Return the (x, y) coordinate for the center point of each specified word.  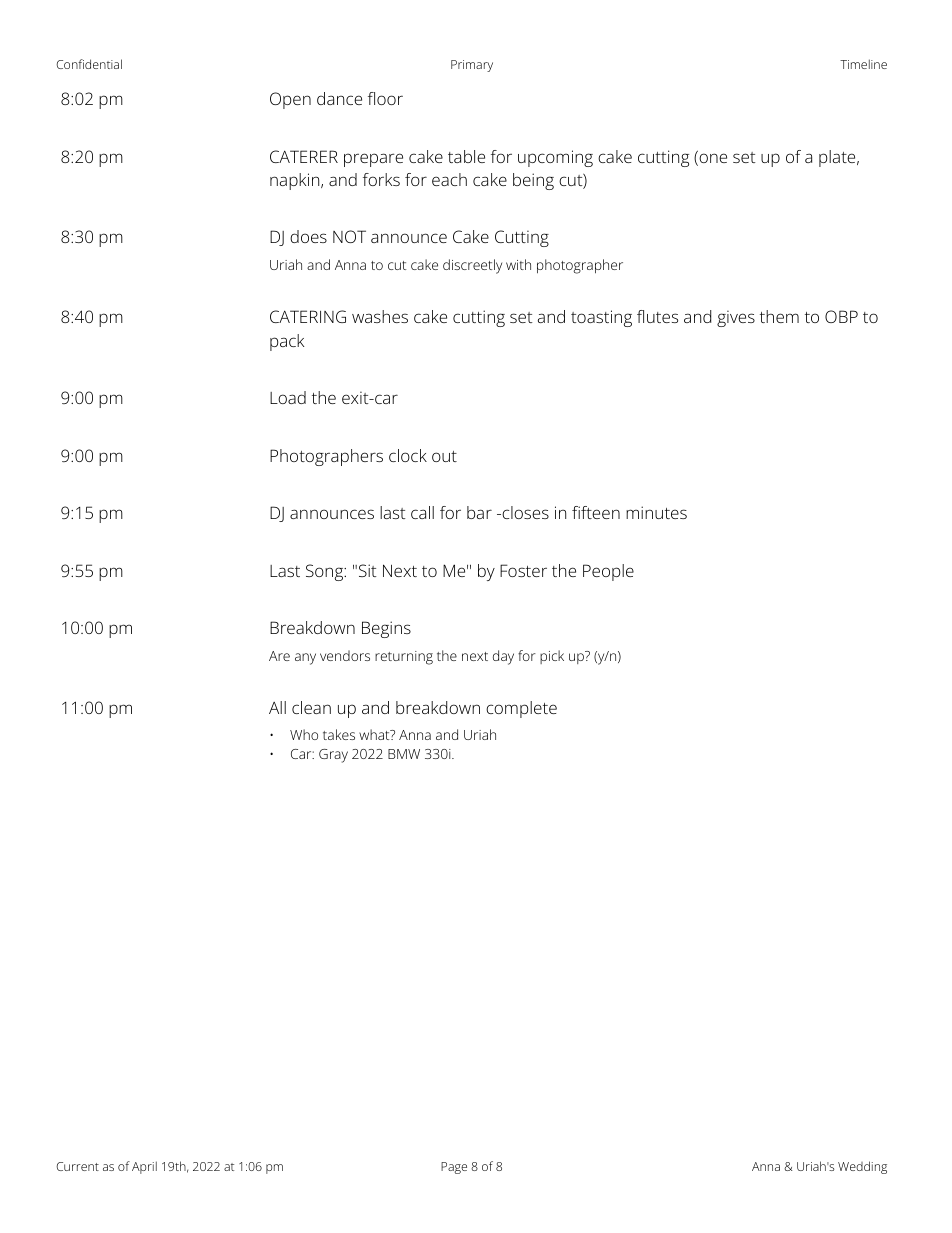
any (305, 659)
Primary (472, 66)
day (503, 657)
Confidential (89, 64)
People (608, 572)
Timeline (863, 64)
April (144, 1167)
